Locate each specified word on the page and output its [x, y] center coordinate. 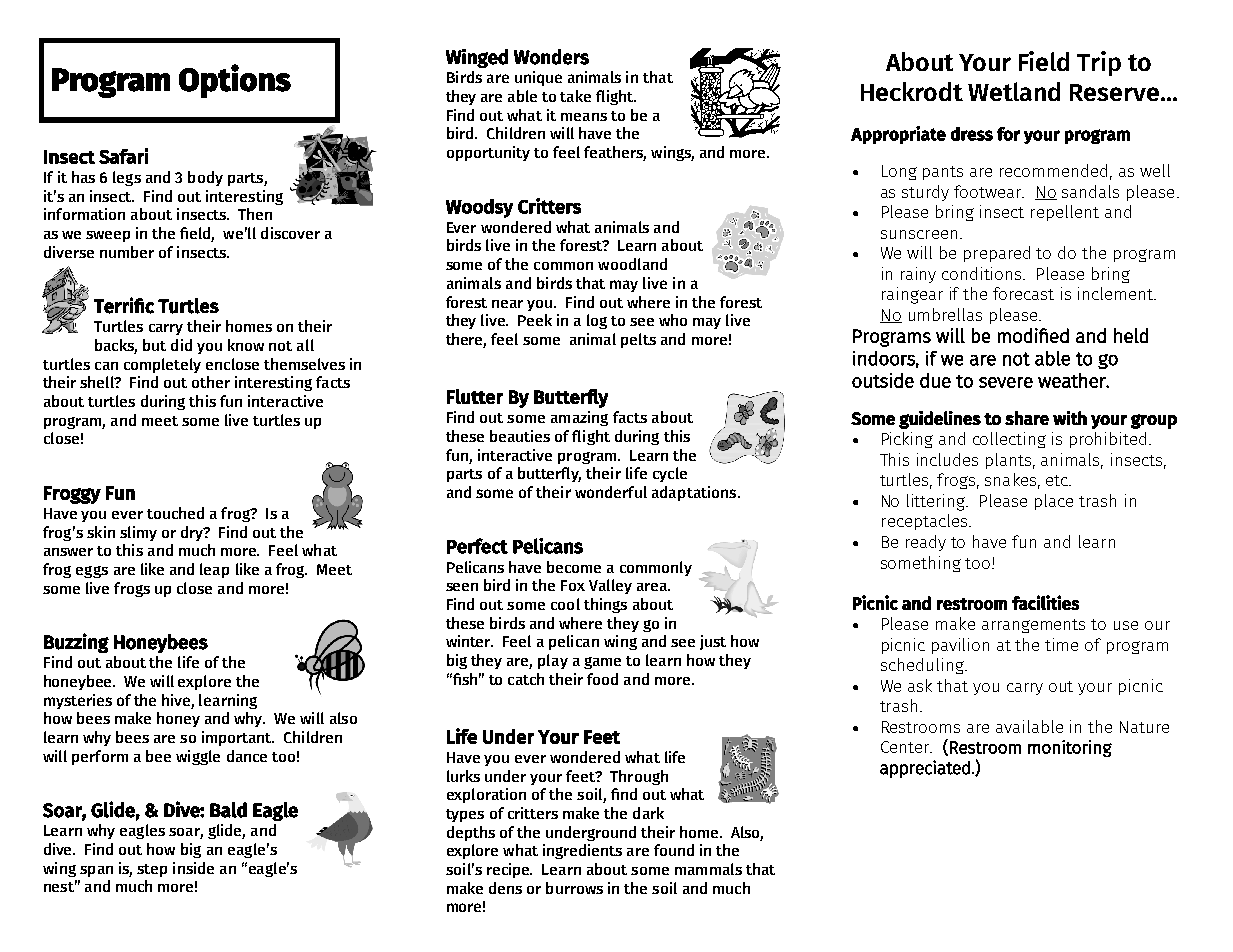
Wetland [1014, 91]
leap [214, 570]
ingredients [582, 851]
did [181, 345]
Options [235, 81]
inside [193, 868]
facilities [1045, 602]
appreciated [925, 769]
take [575, 96]
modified [1033, 335]
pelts [638, 340]
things [605, 605]
